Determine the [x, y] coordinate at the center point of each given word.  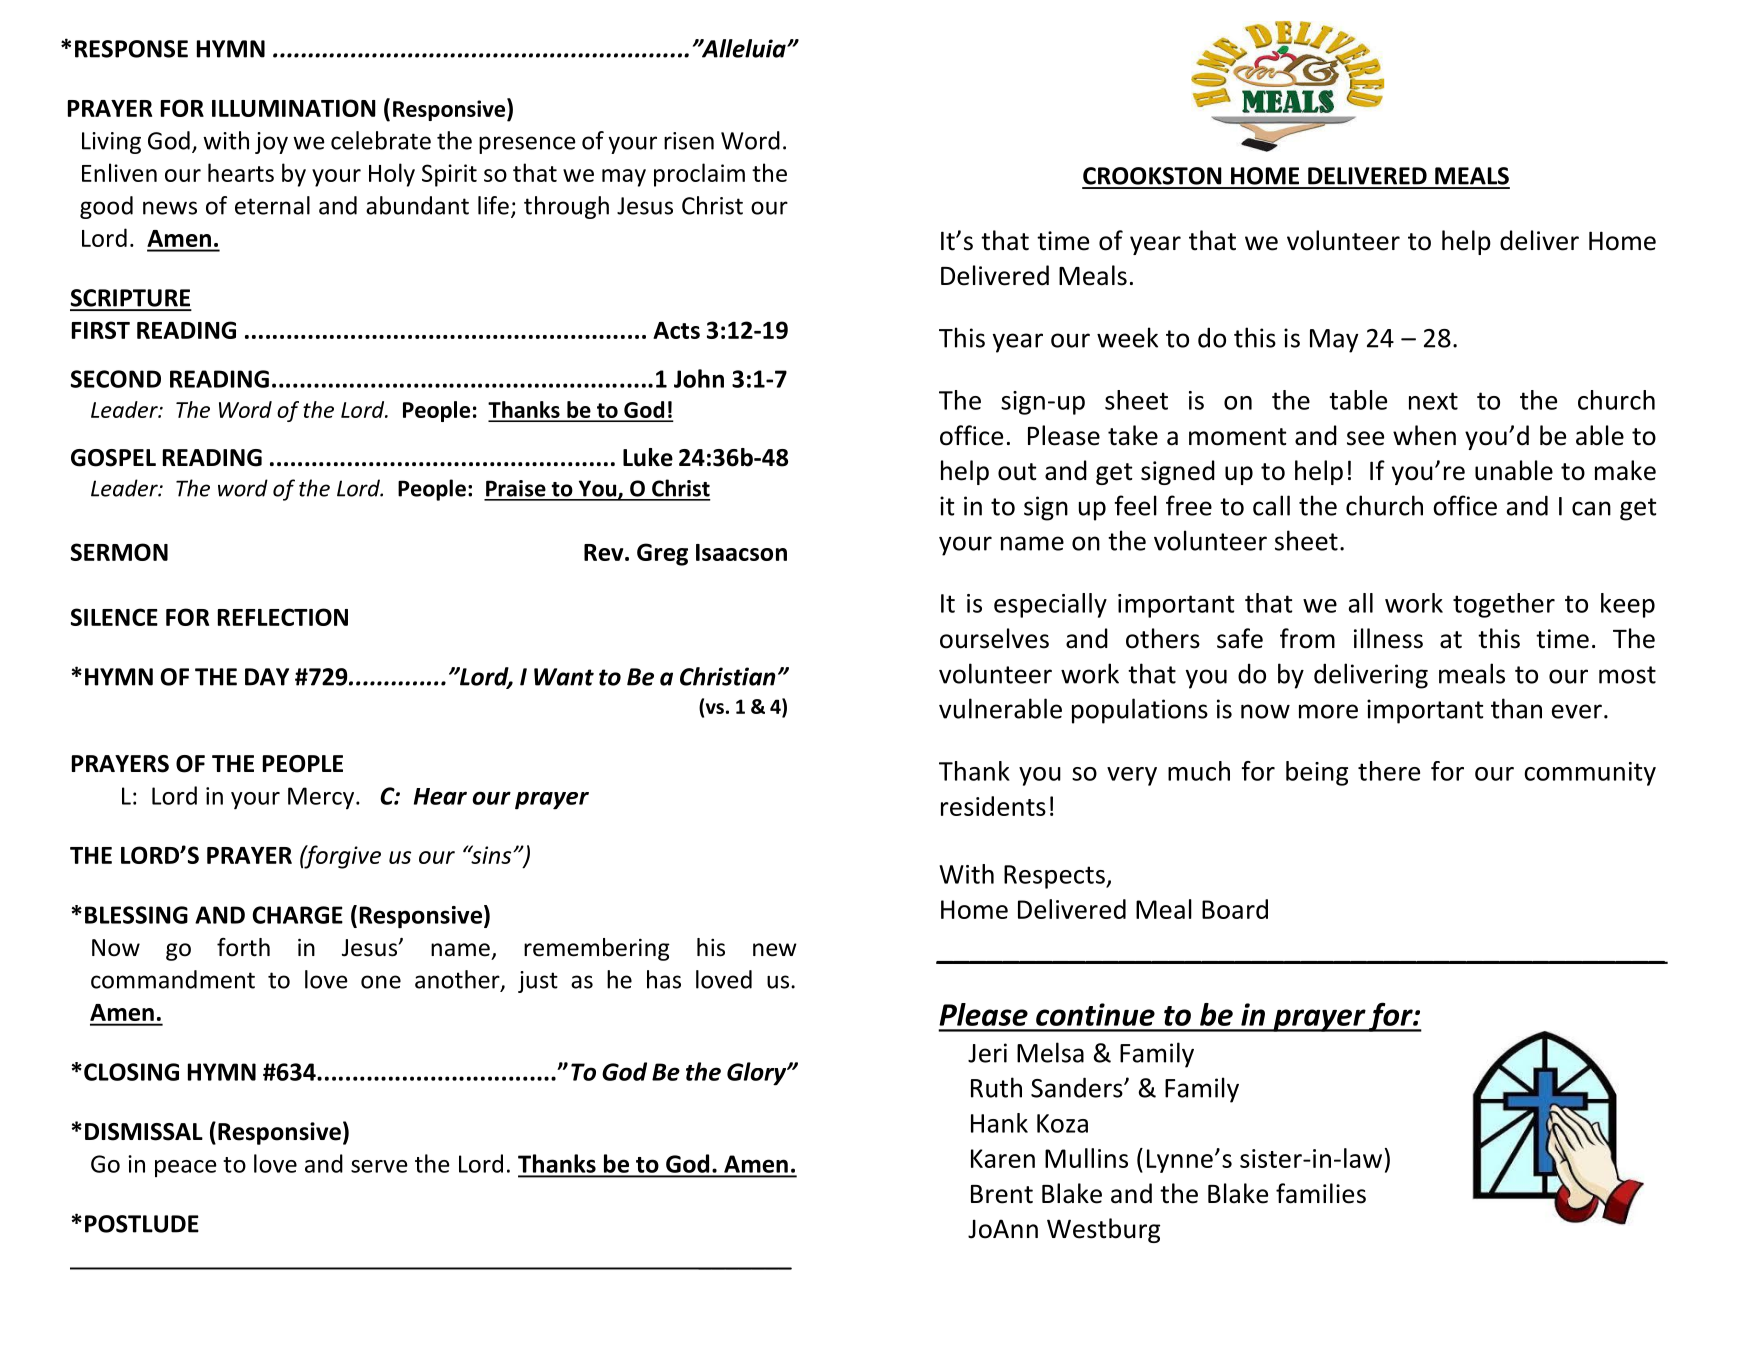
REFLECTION [283, 617]
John [699, 378]
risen [689, 141]
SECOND [116, 379]
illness [1388, 638]
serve [379, 1166]
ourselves [994, 638]
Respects [1055, 877]
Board [1235, 909]
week [1127, 337]
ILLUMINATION [294, 108]
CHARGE [297, 915]
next [1433, 401]
